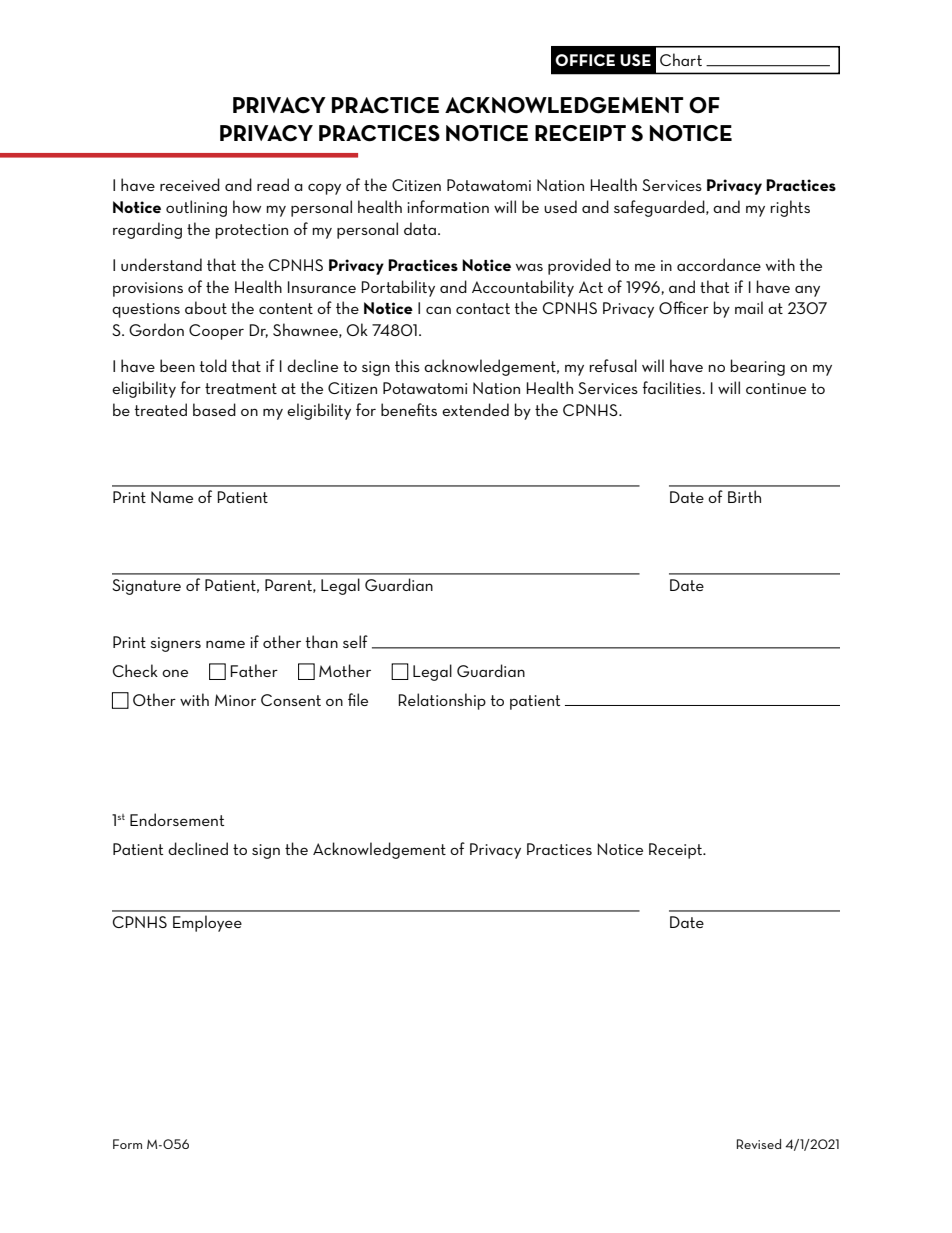 This image has width=952, height=1233. Describe the element at coordinates (214, 409) in the image. I see `based` at that location.
